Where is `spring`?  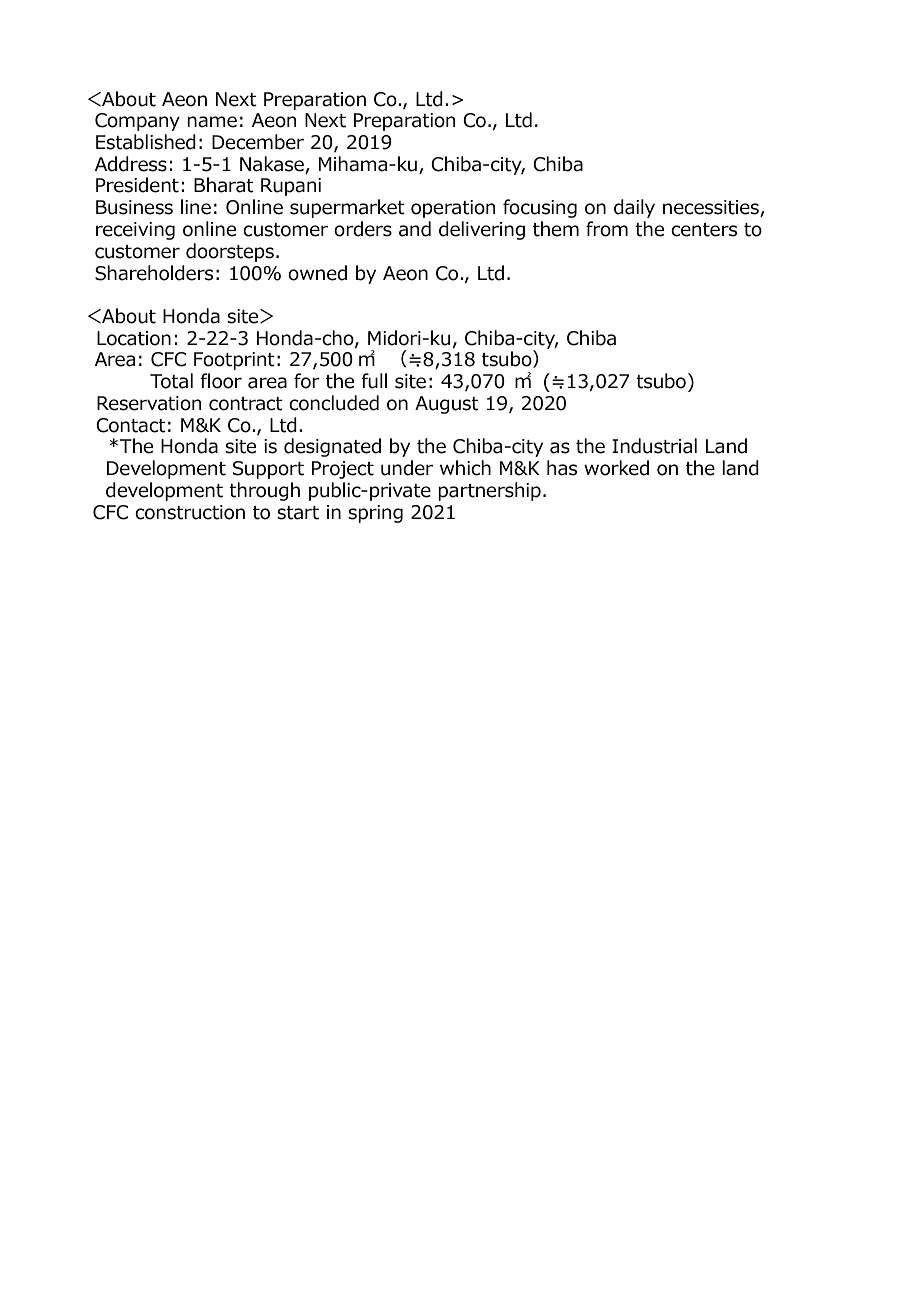
spring is located at coordinates (375, 514).
